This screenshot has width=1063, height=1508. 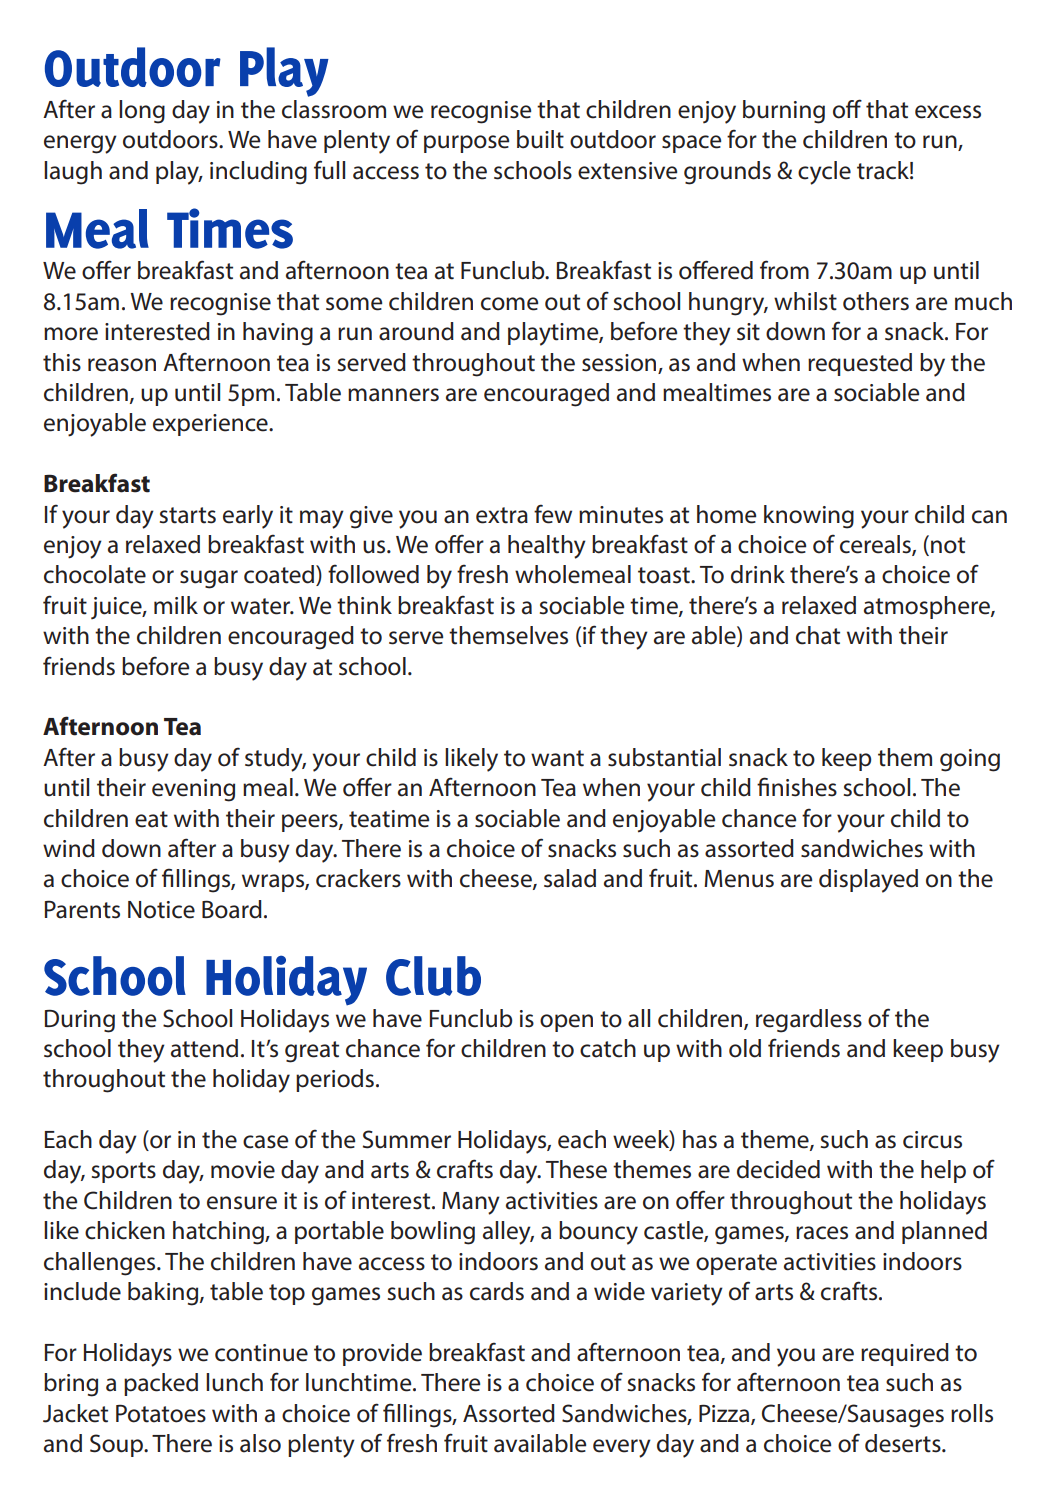 I want to click on cycle, so click(x=824, y=173).
